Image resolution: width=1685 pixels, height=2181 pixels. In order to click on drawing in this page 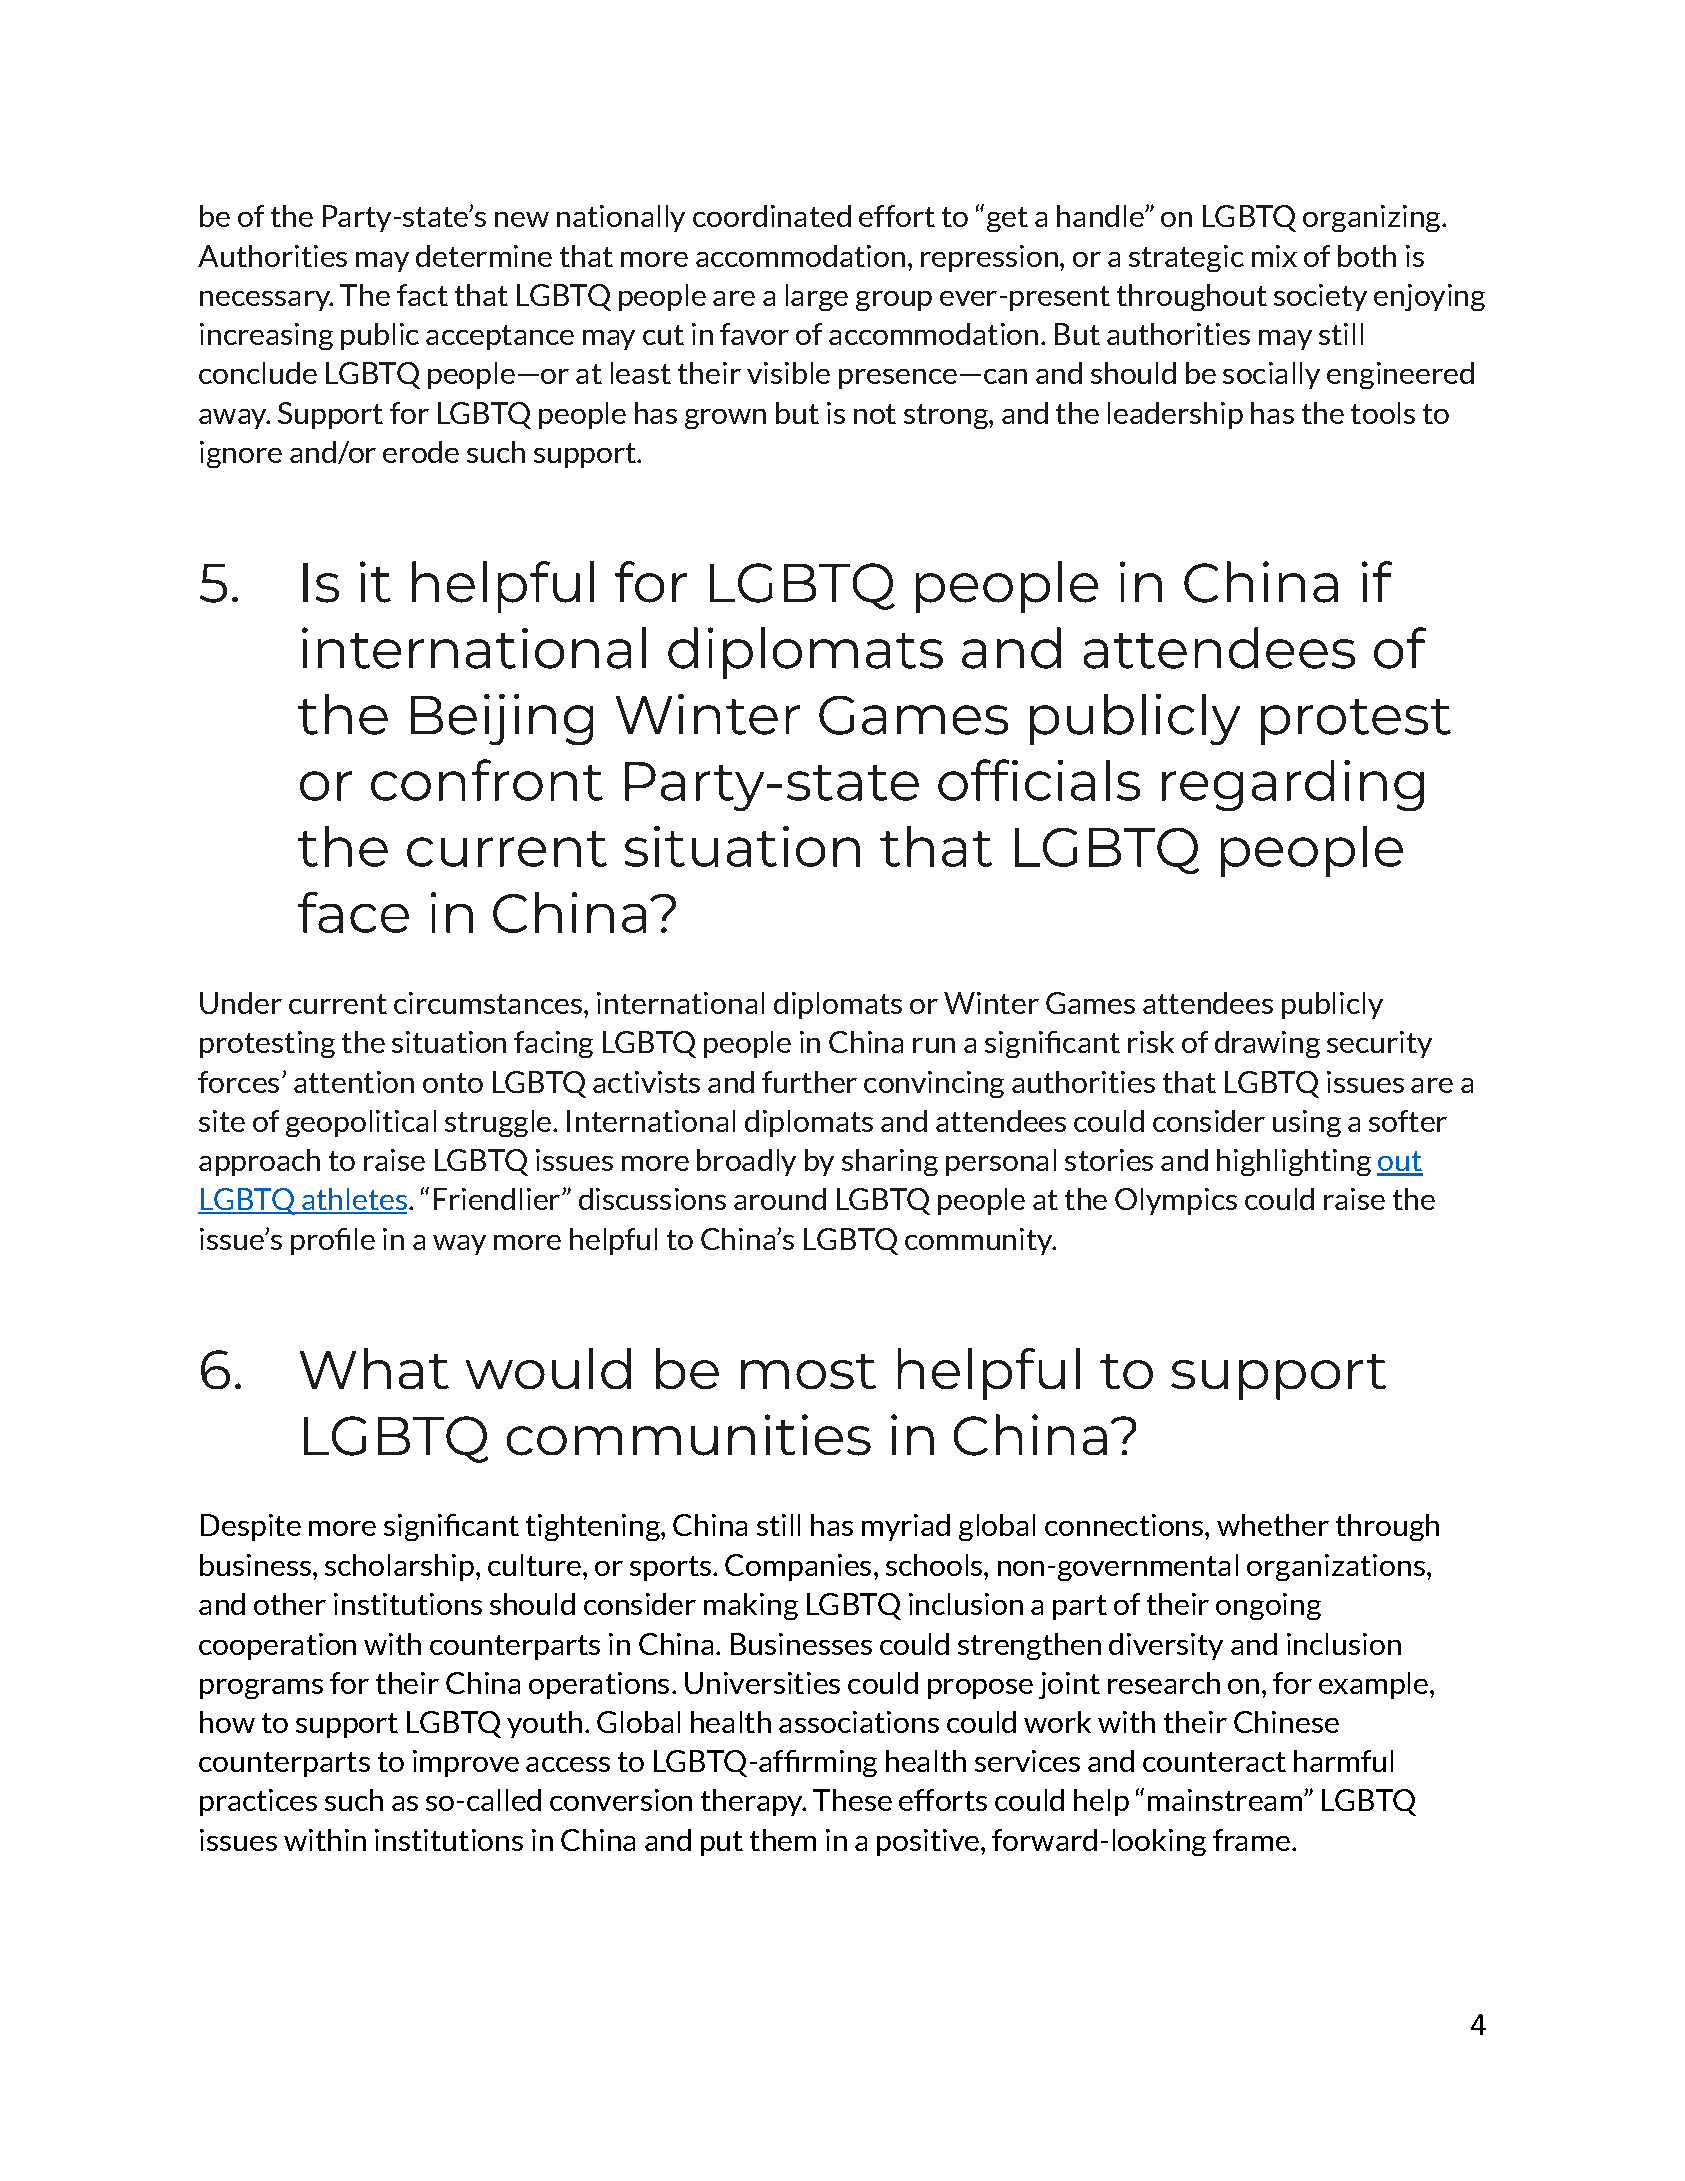, I will do `click(1267, 1044)`.
